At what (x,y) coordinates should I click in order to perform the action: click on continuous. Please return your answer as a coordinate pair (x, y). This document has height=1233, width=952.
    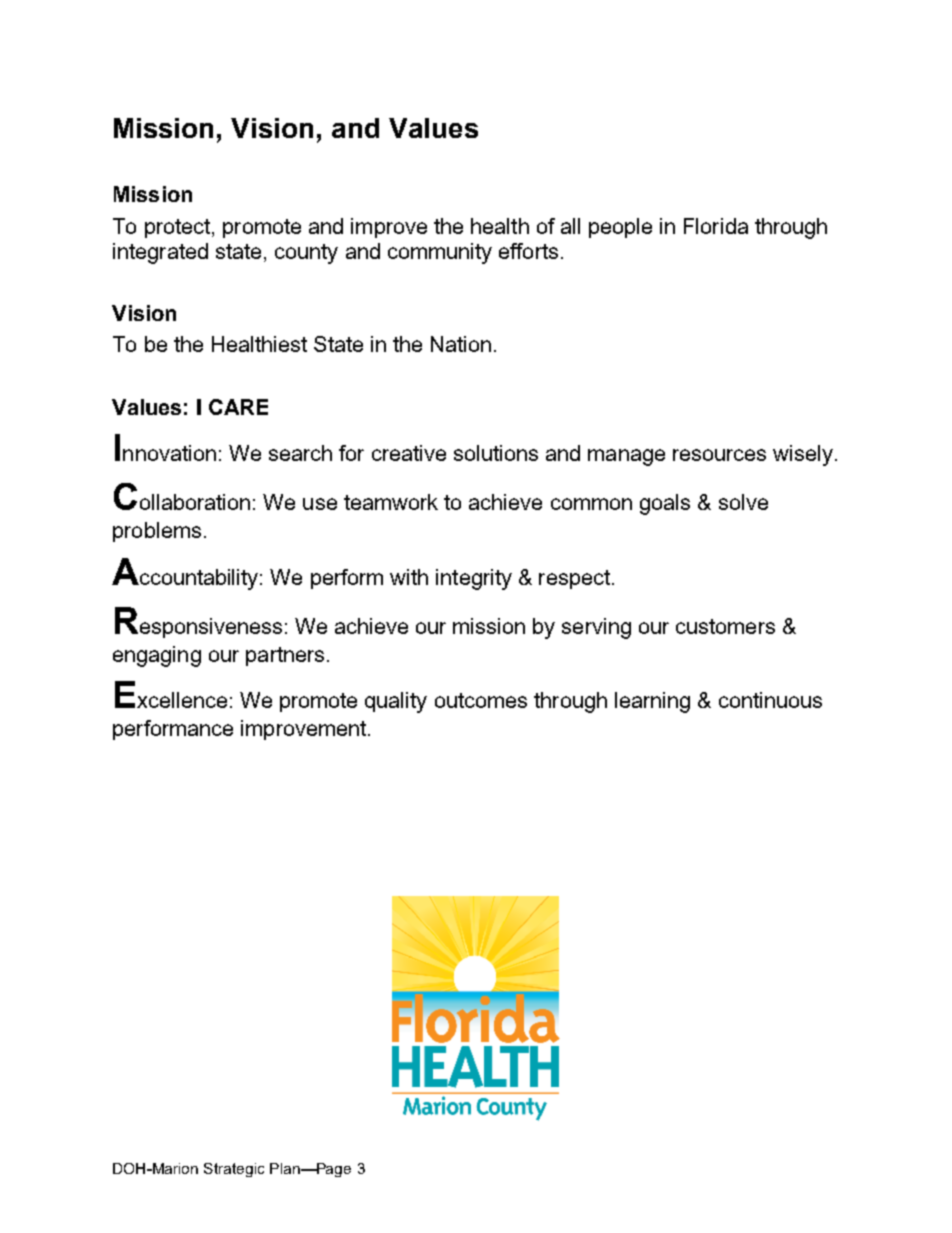
    Looking at the image, I should click on (770, 700).
